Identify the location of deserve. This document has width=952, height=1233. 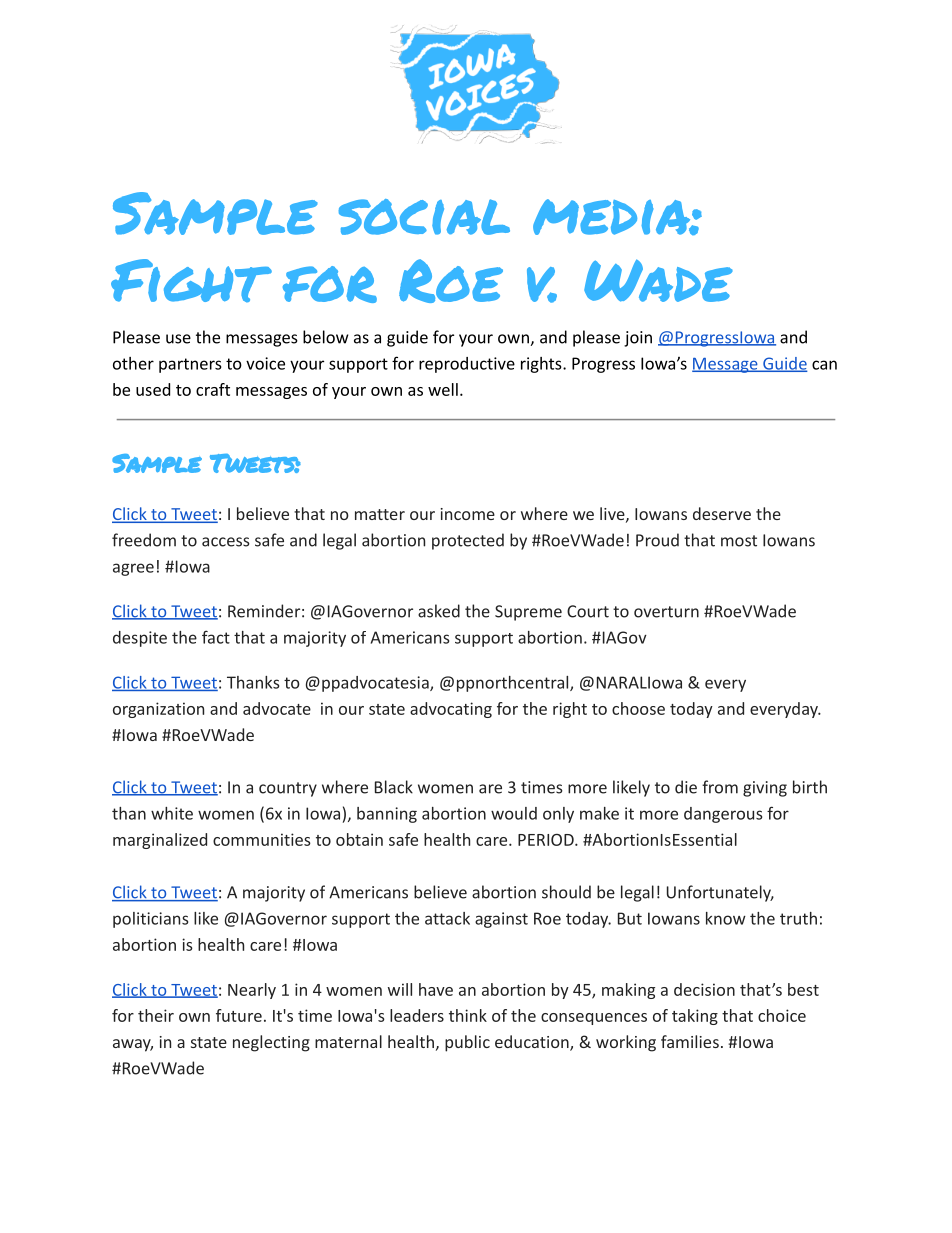
(722, 513).
